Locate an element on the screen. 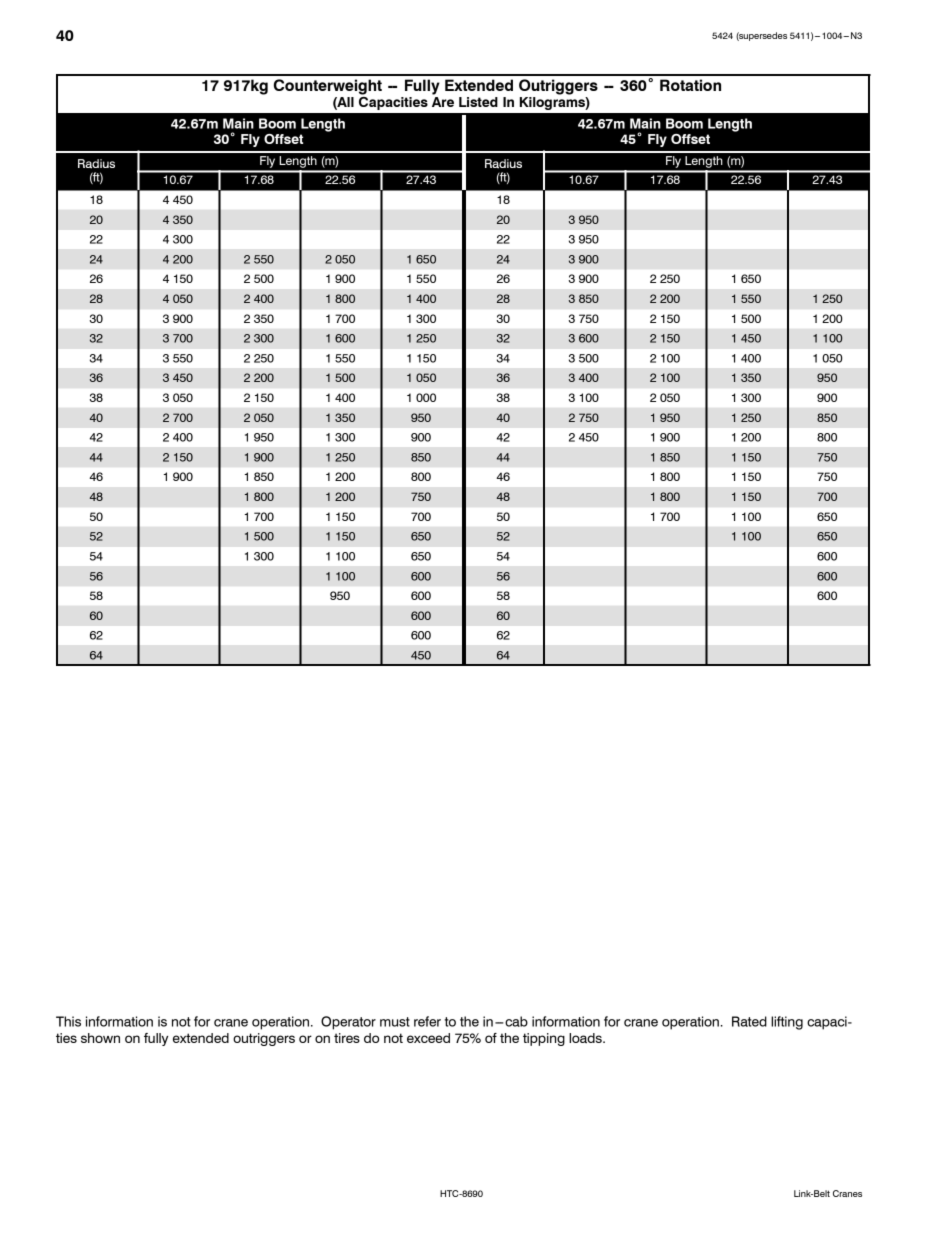 The height and width of the screenshot is (1233, 952). This is located at coordinates (68, 1021).
